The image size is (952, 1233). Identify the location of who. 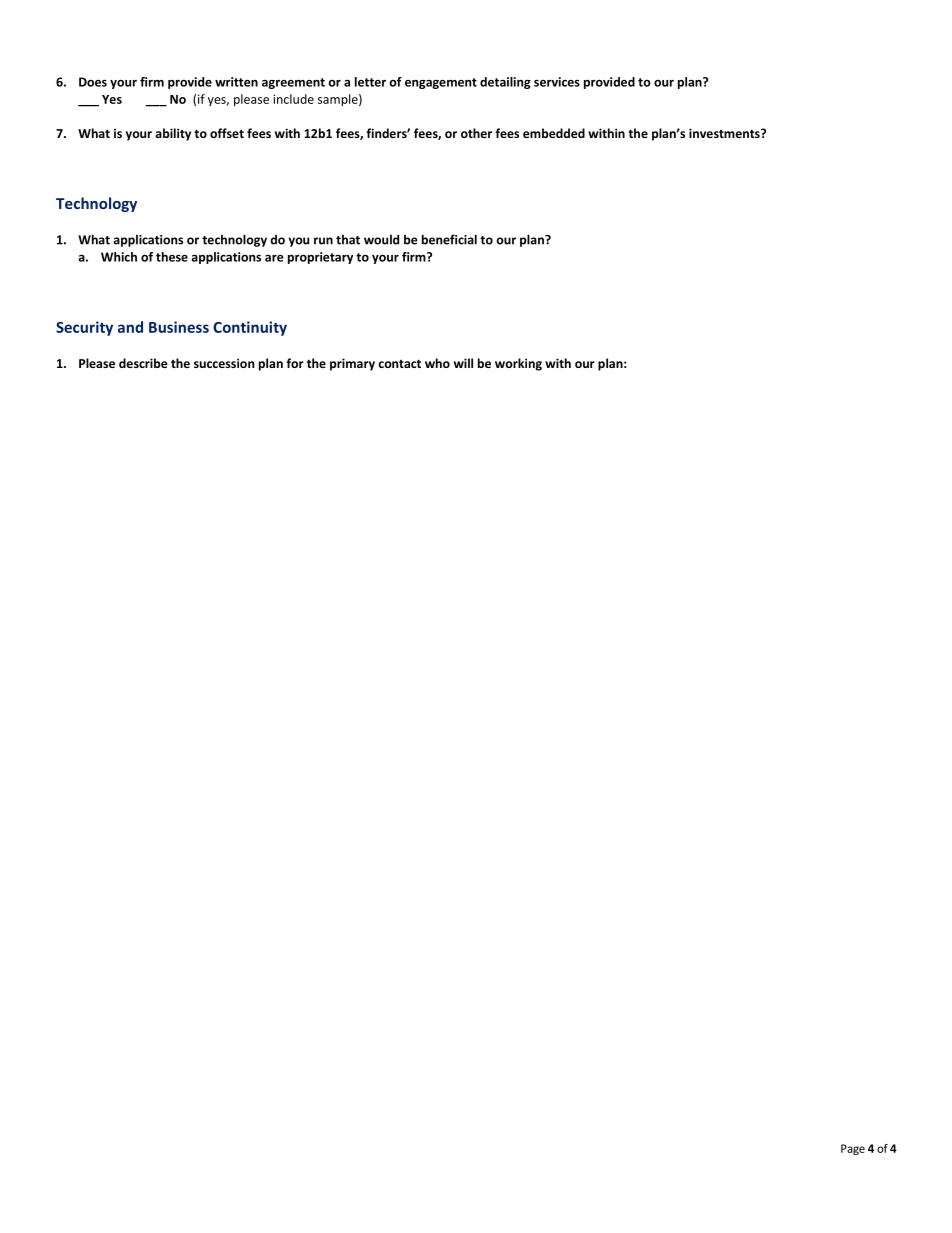
(437, 363).
